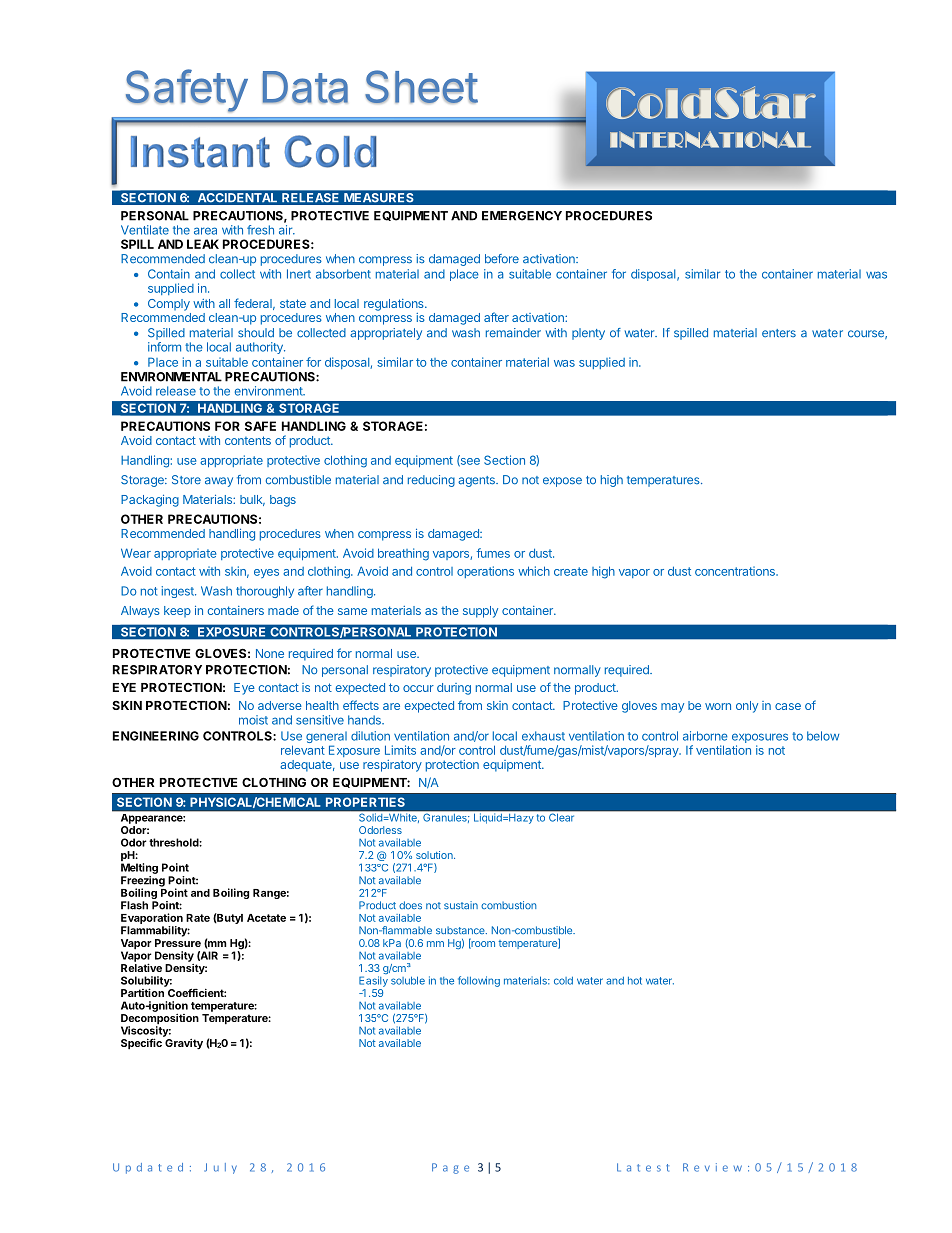 The image size is (952, 1233). I want to click on enters, so click(779, 333).
